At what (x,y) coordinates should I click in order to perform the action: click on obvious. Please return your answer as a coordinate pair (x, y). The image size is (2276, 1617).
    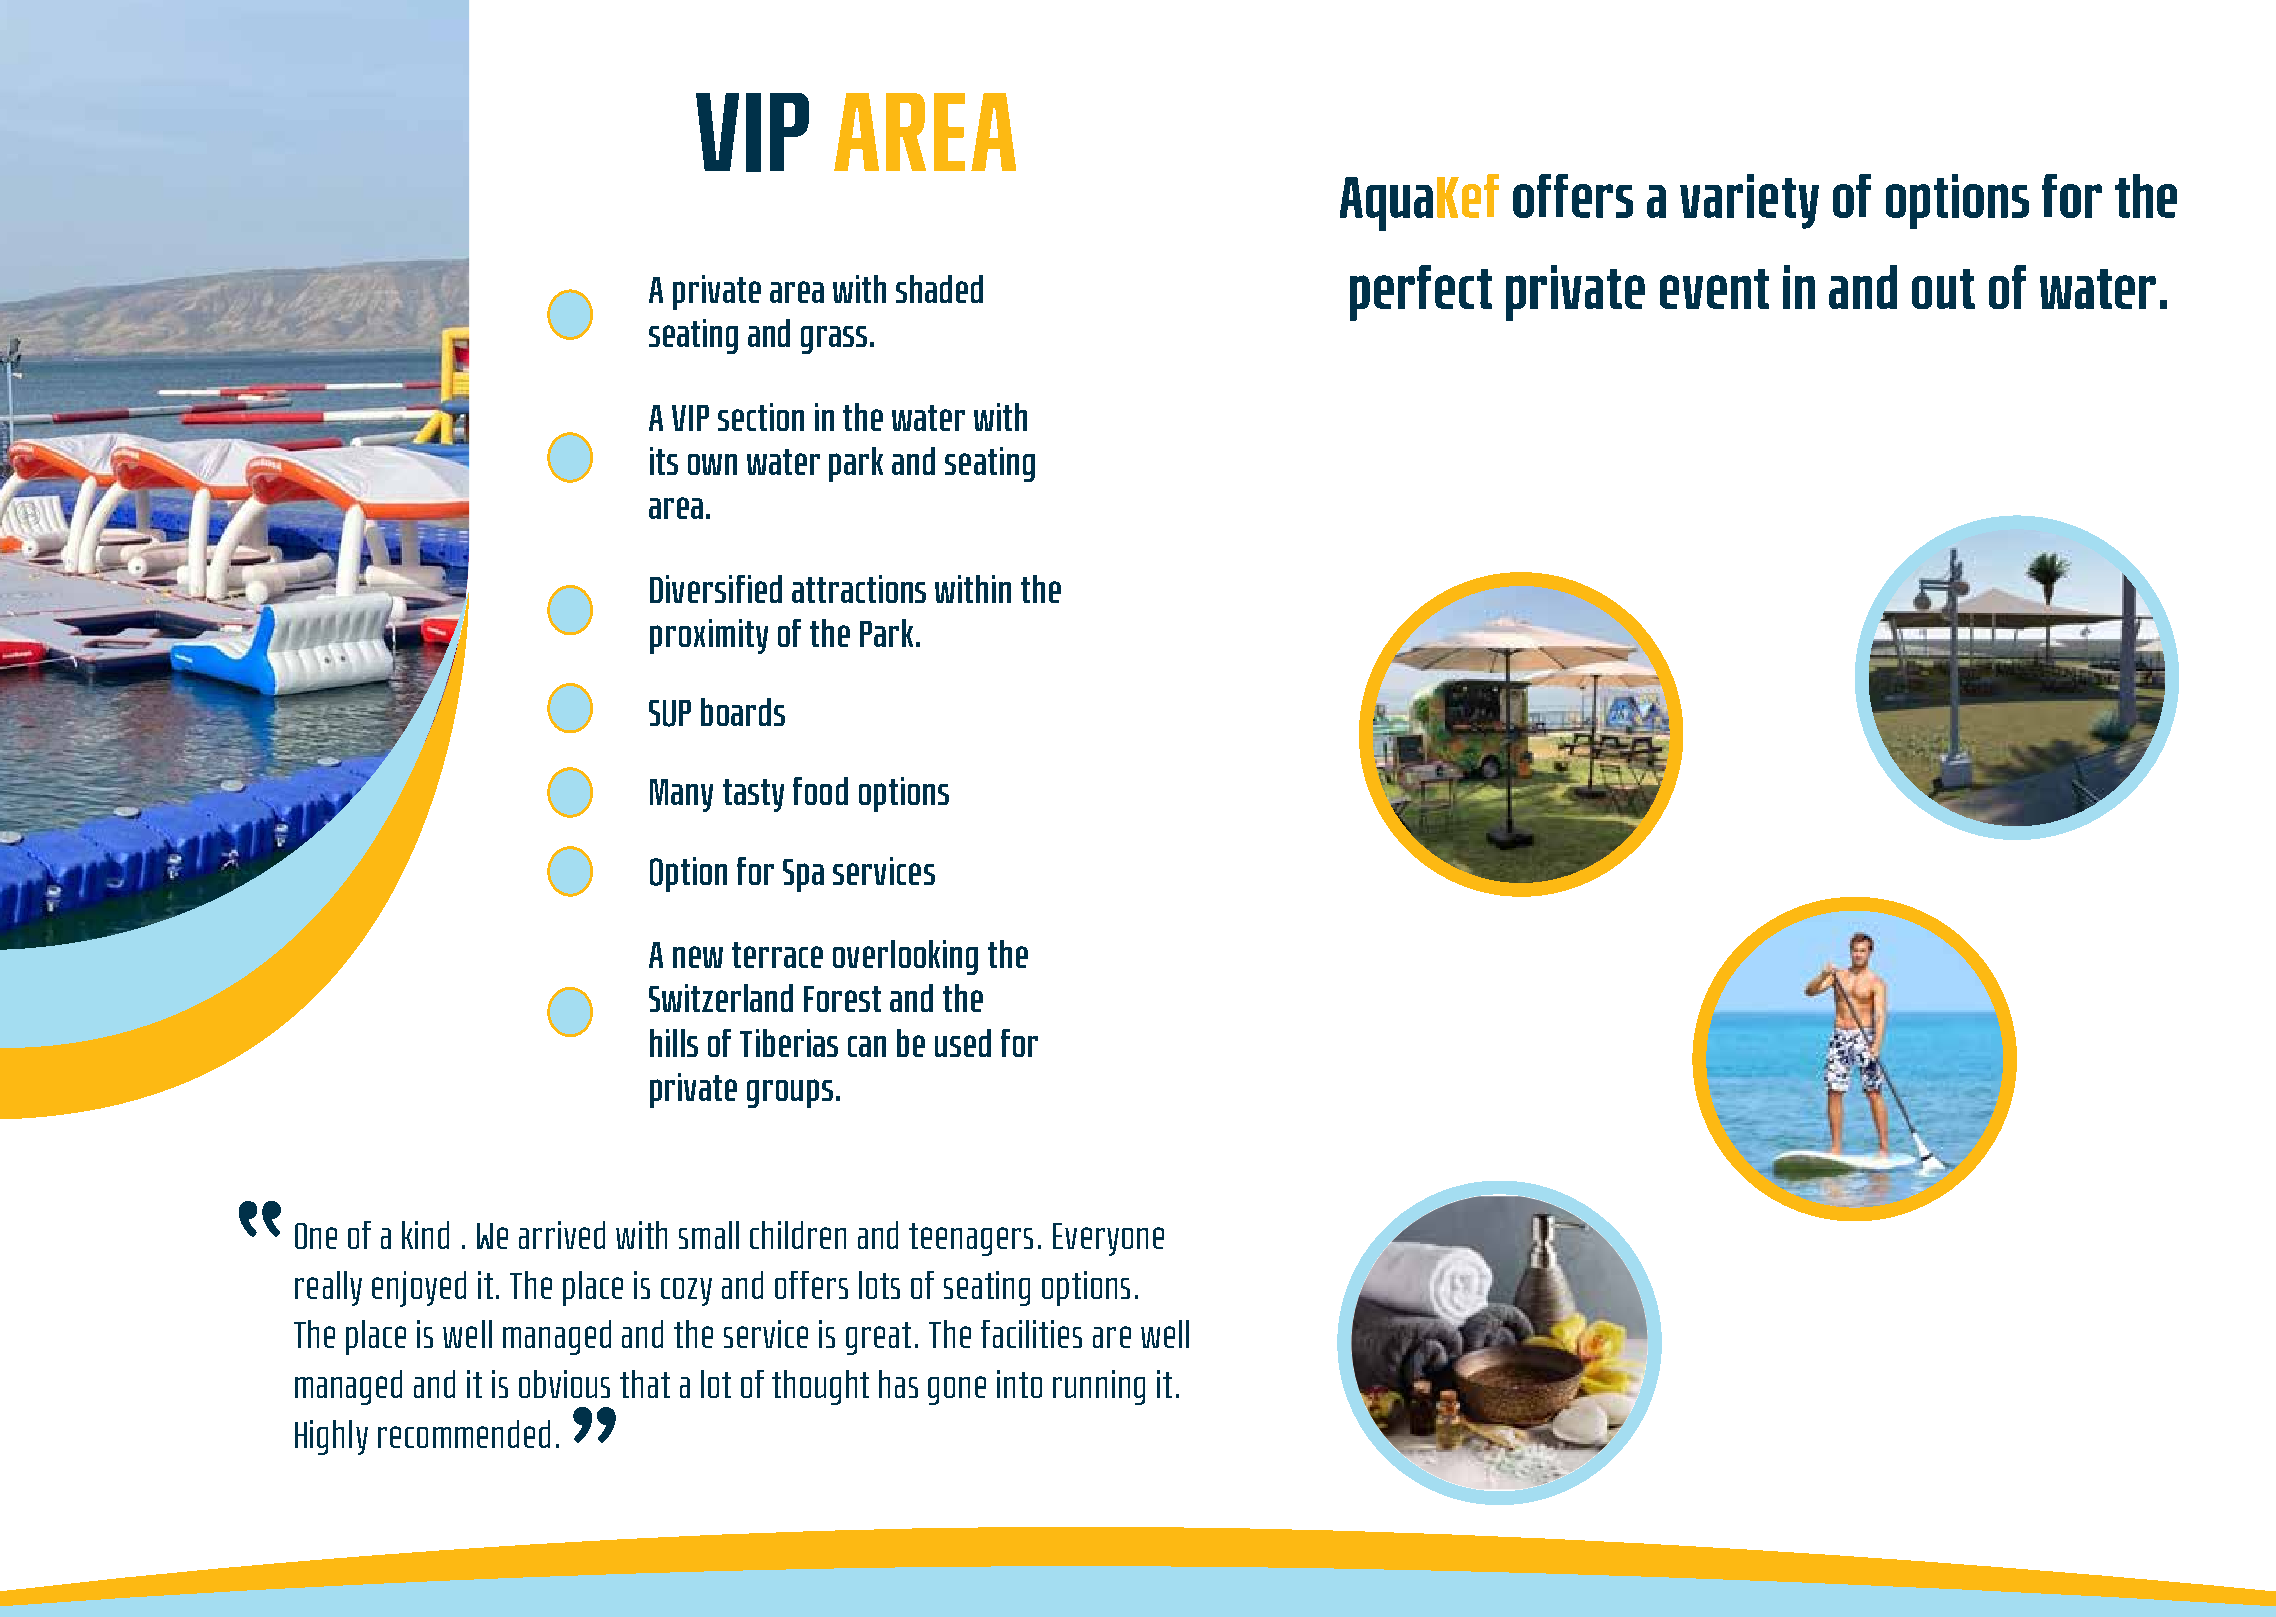
    Looking at the image, I should click on (564, 1384).
